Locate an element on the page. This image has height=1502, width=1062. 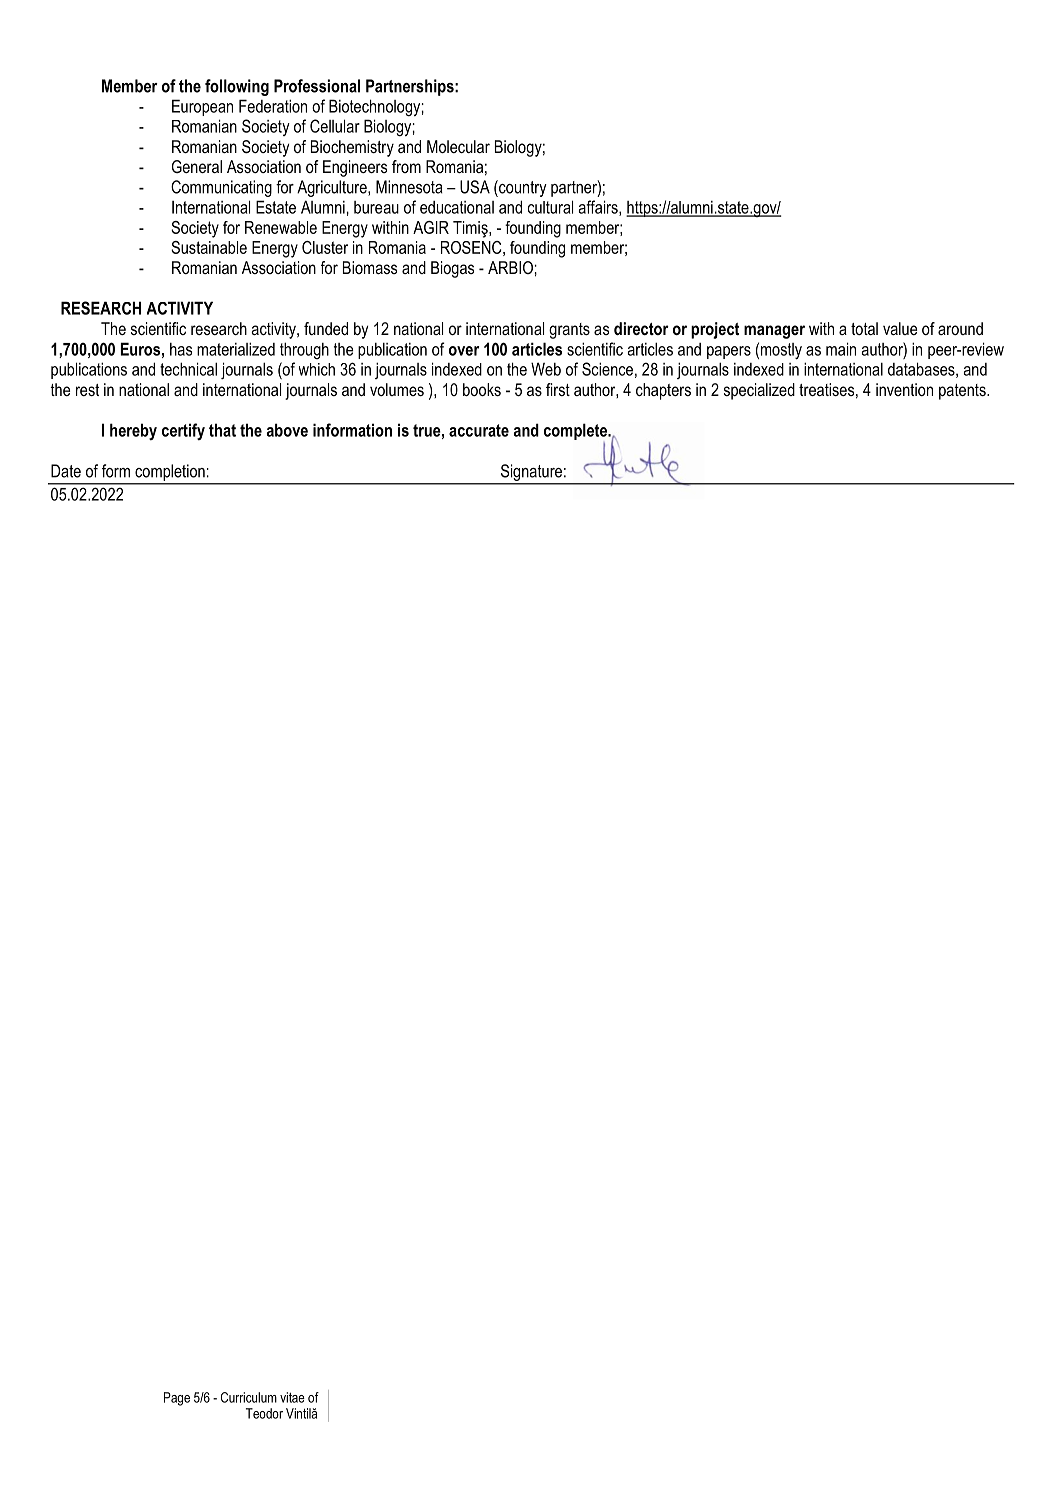
Page is located at coordinates (177, 1399).
